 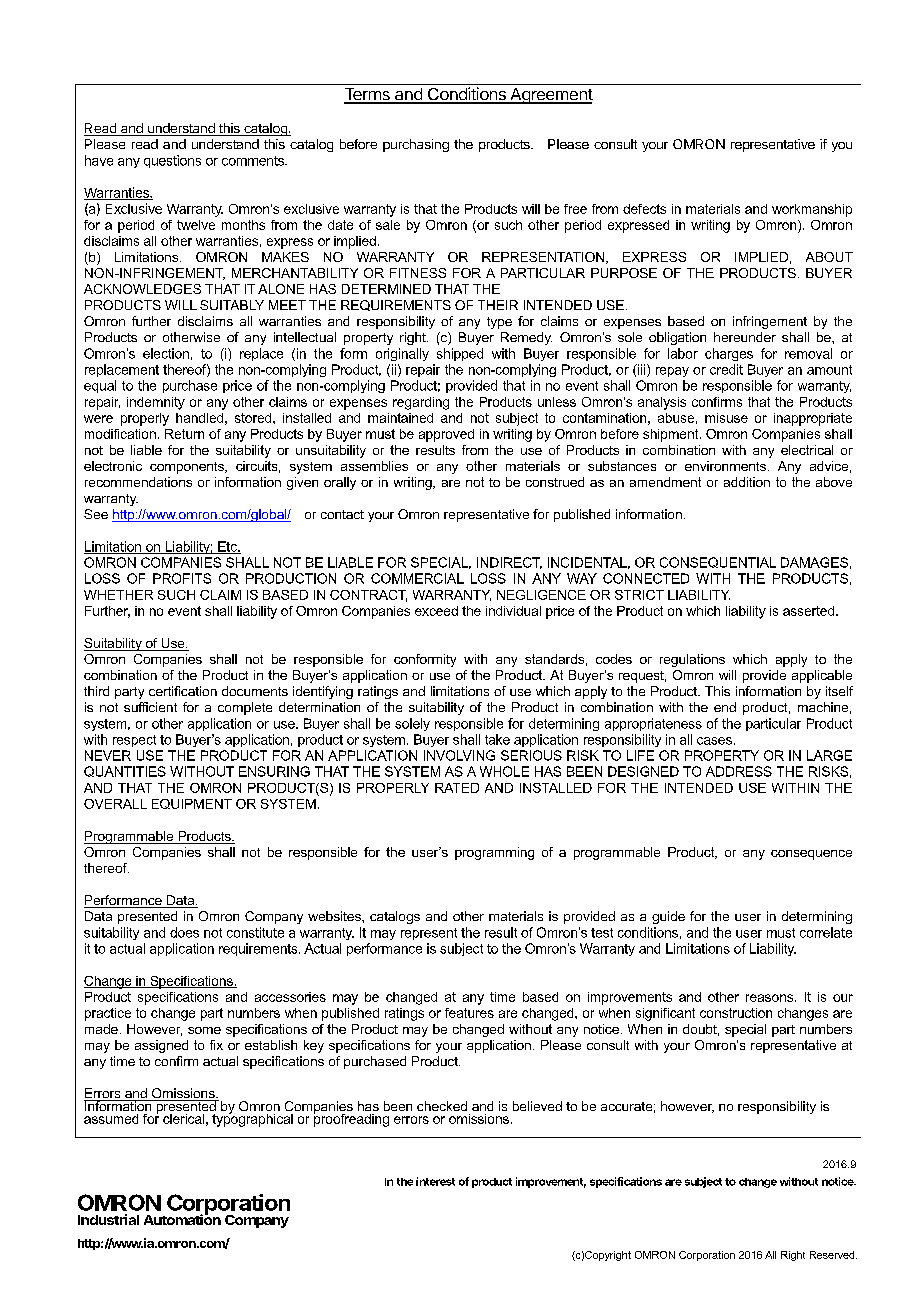 What do you see at coordinates (812, 210) in the document?
I see `workmanship` at bounding box center [812, 210].
